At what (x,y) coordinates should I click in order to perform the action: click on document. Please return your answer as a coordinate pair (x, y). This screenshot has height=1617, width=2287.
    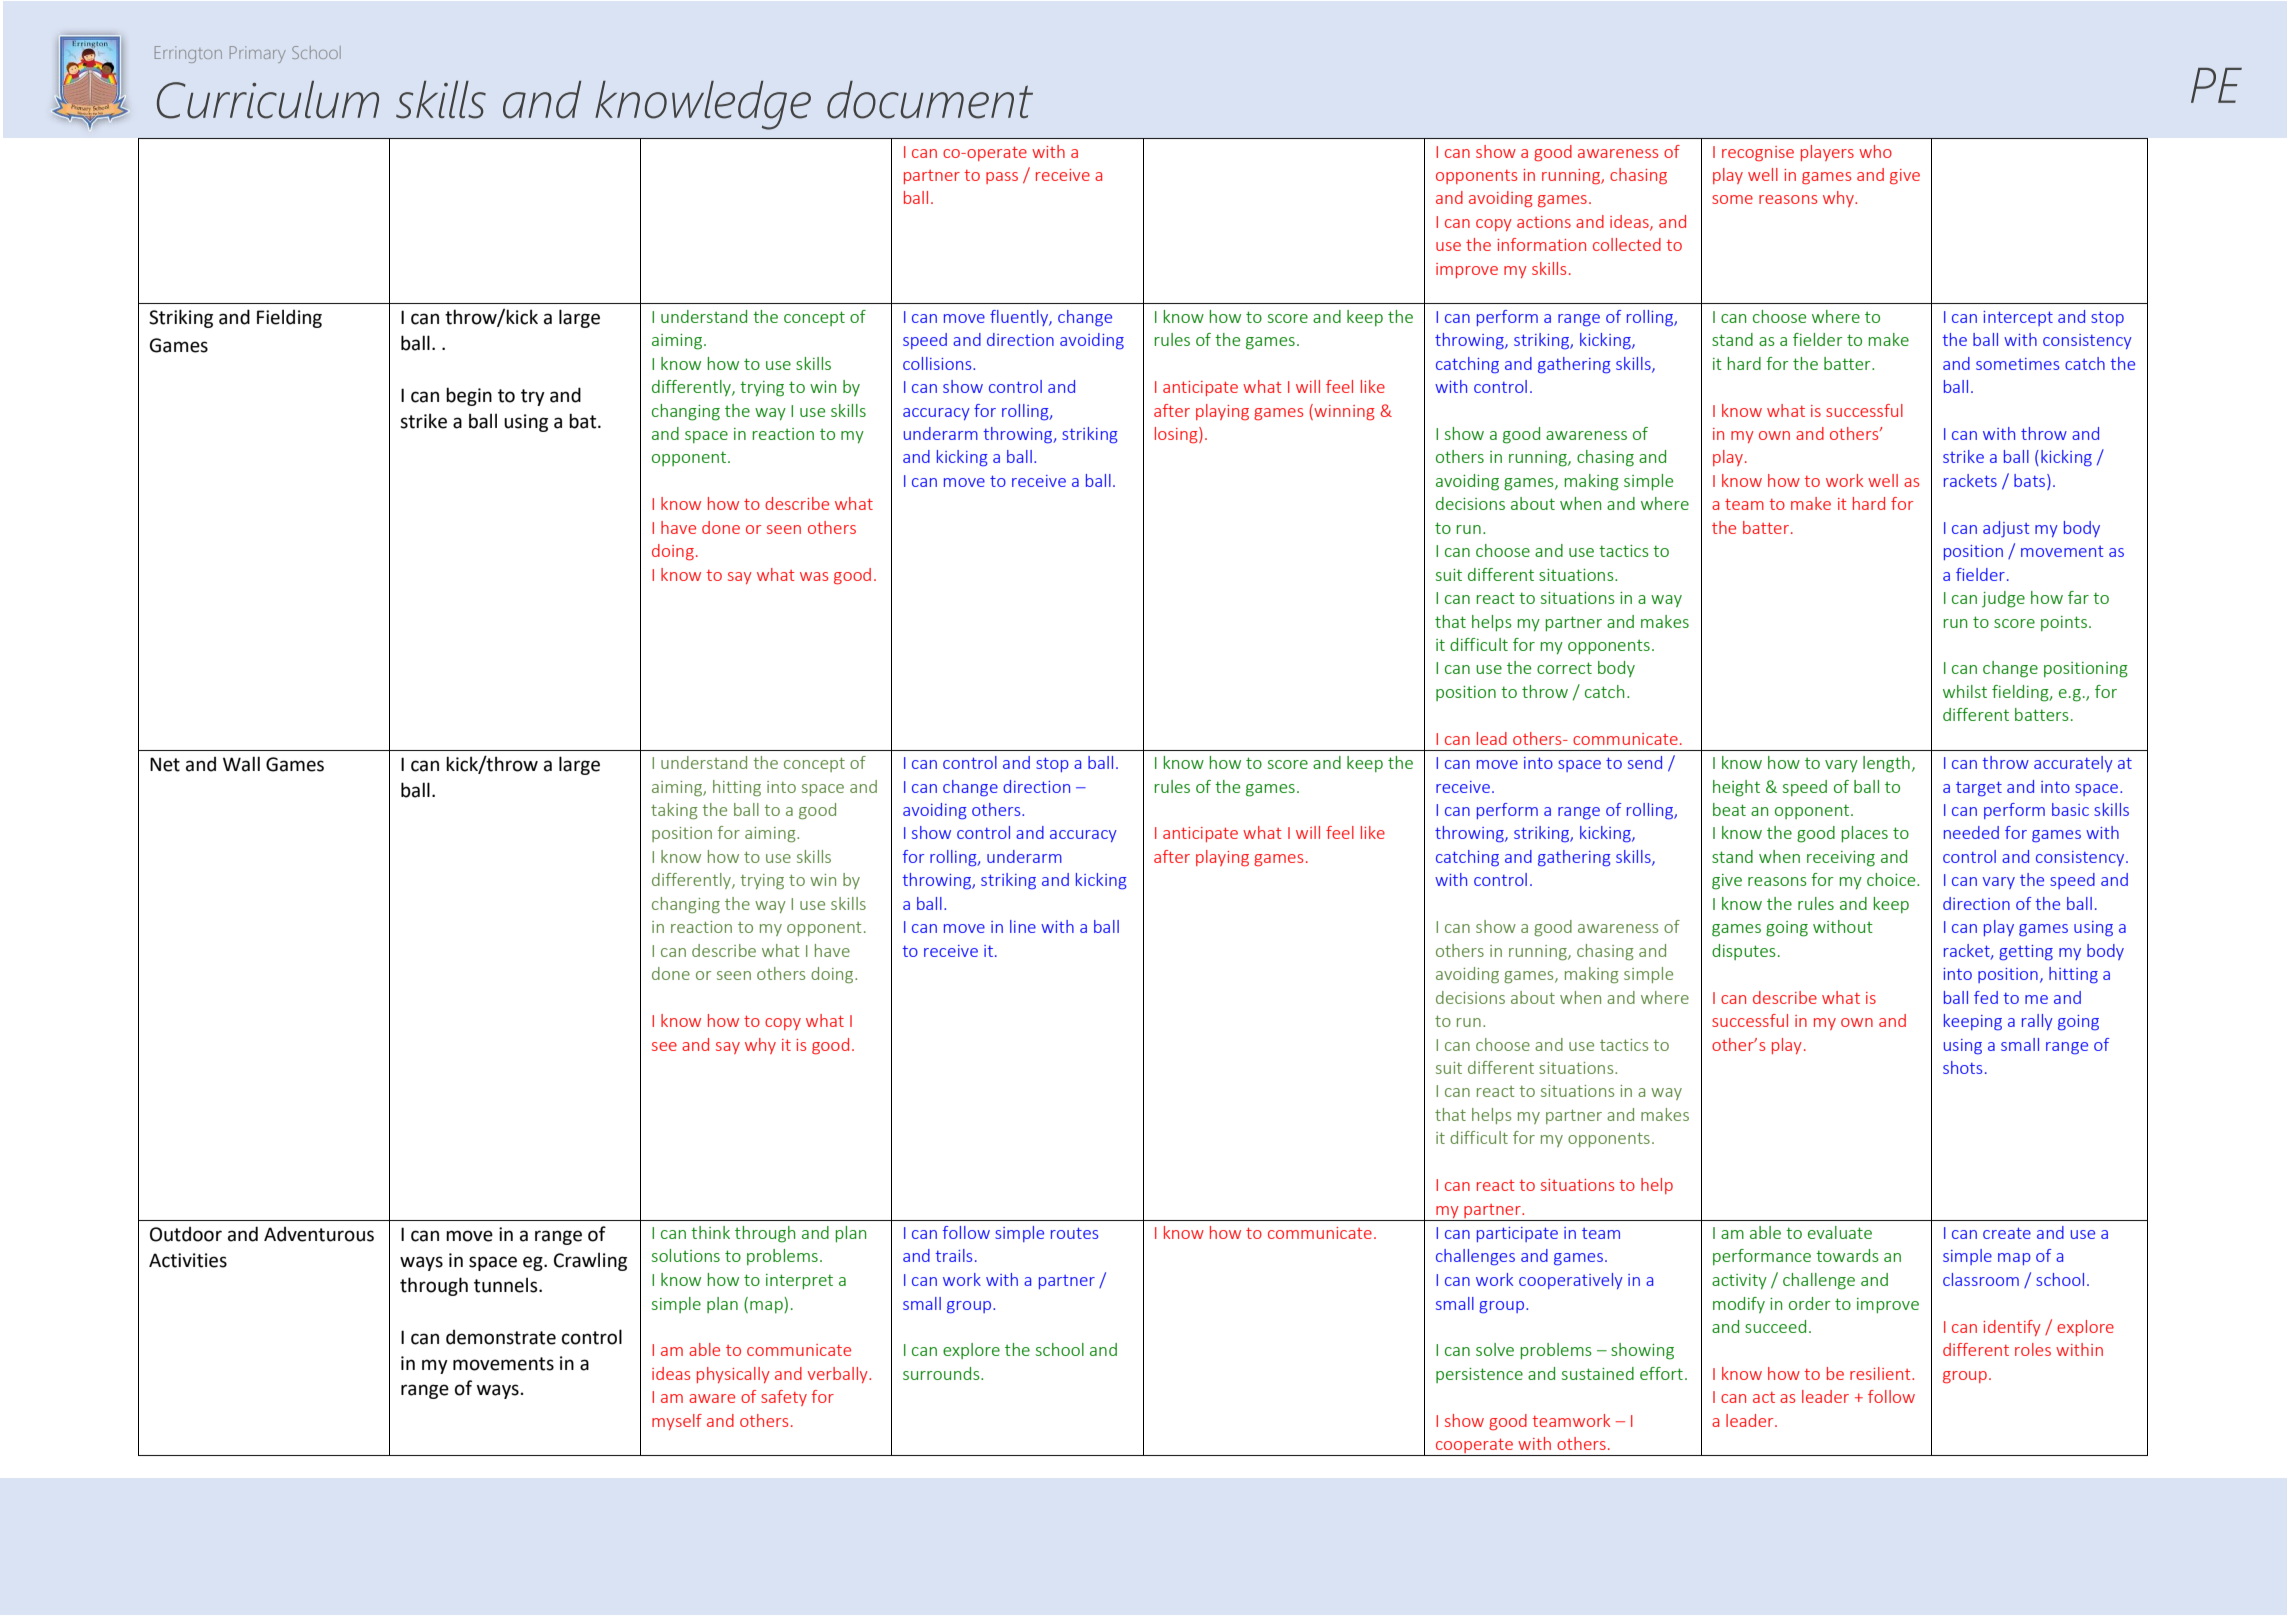
    Looking at the image, I should click on (930, 100).
